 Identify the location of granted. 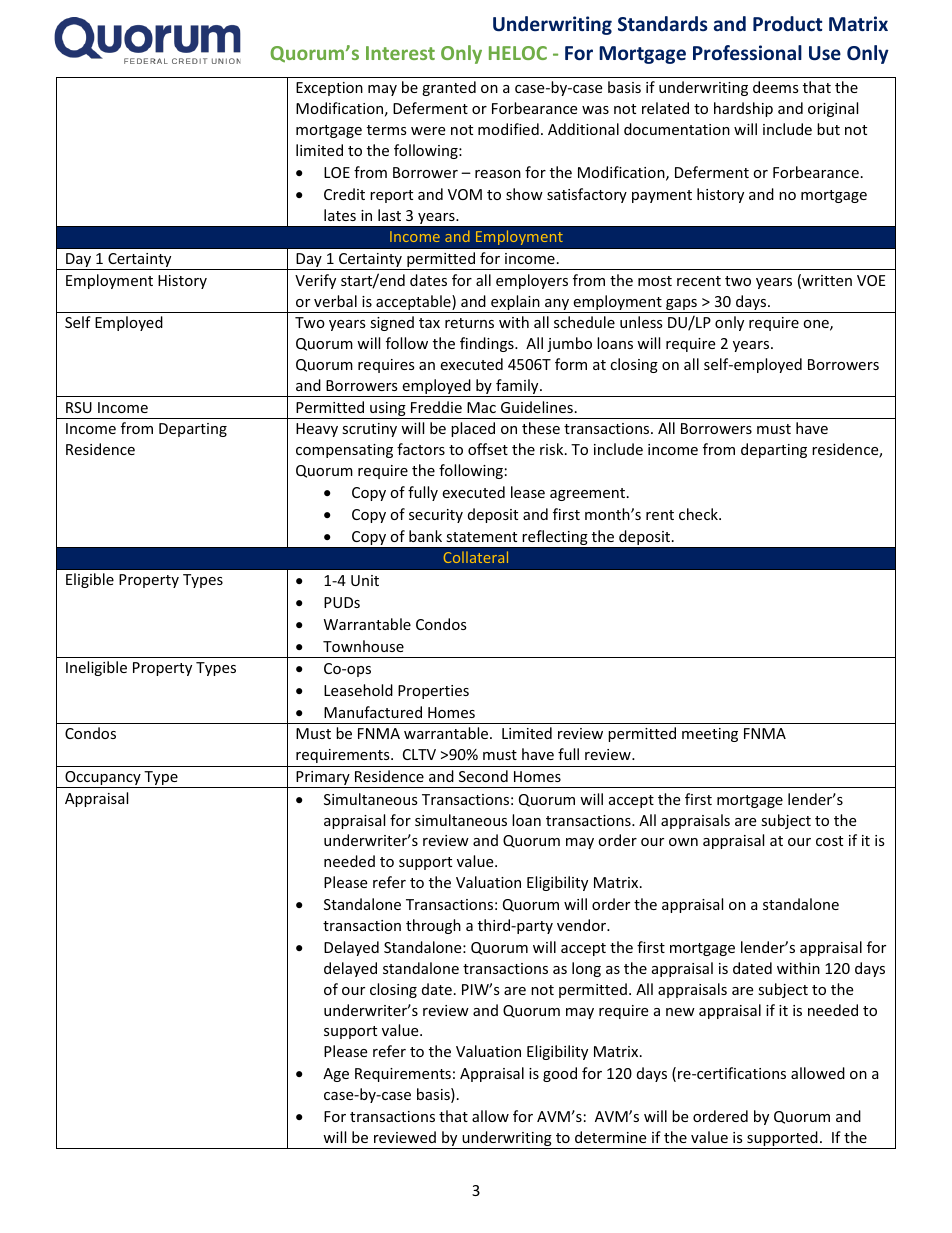
(449, 88).
